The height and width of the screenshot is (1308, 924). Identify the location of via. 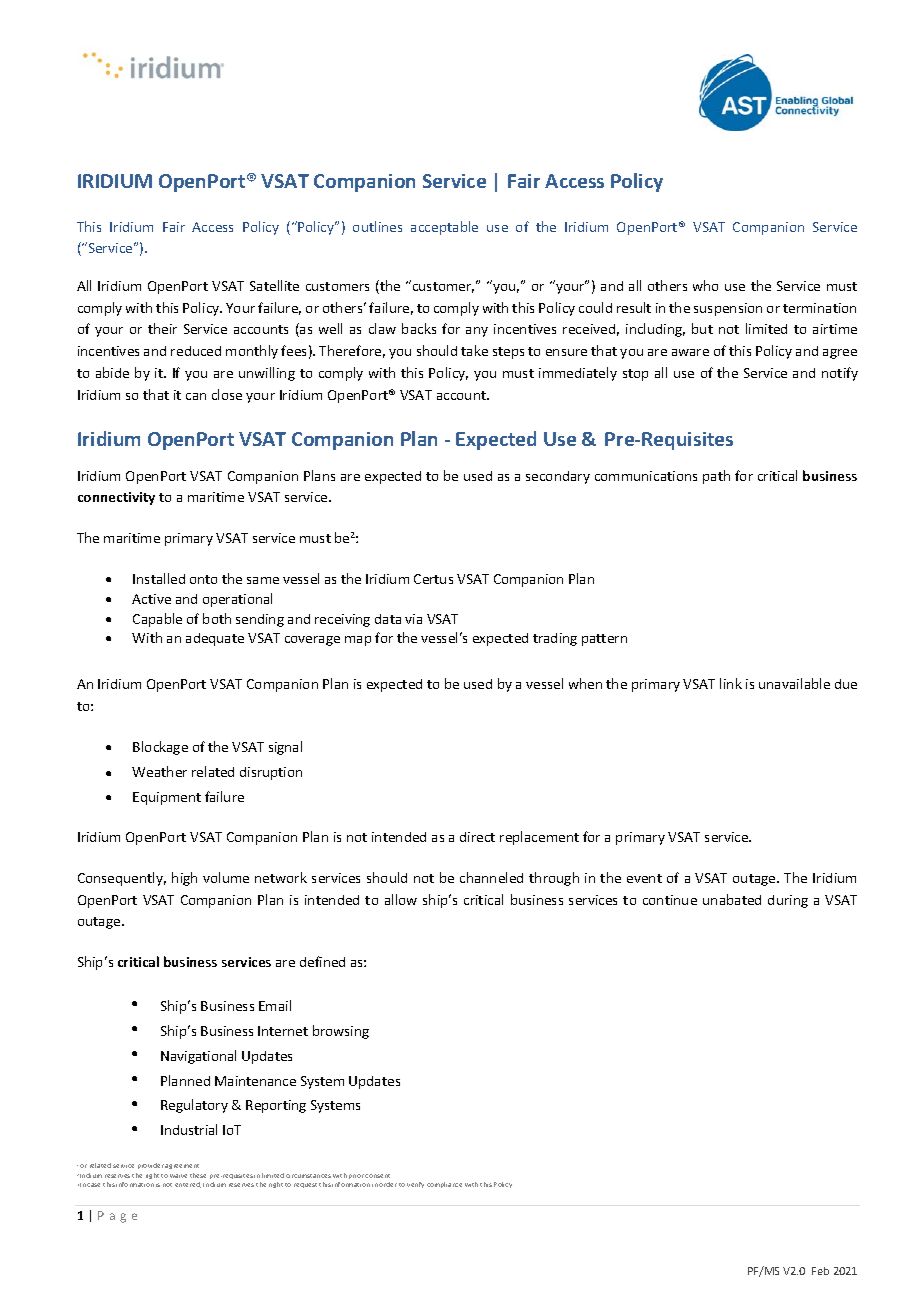
(413, 619).
